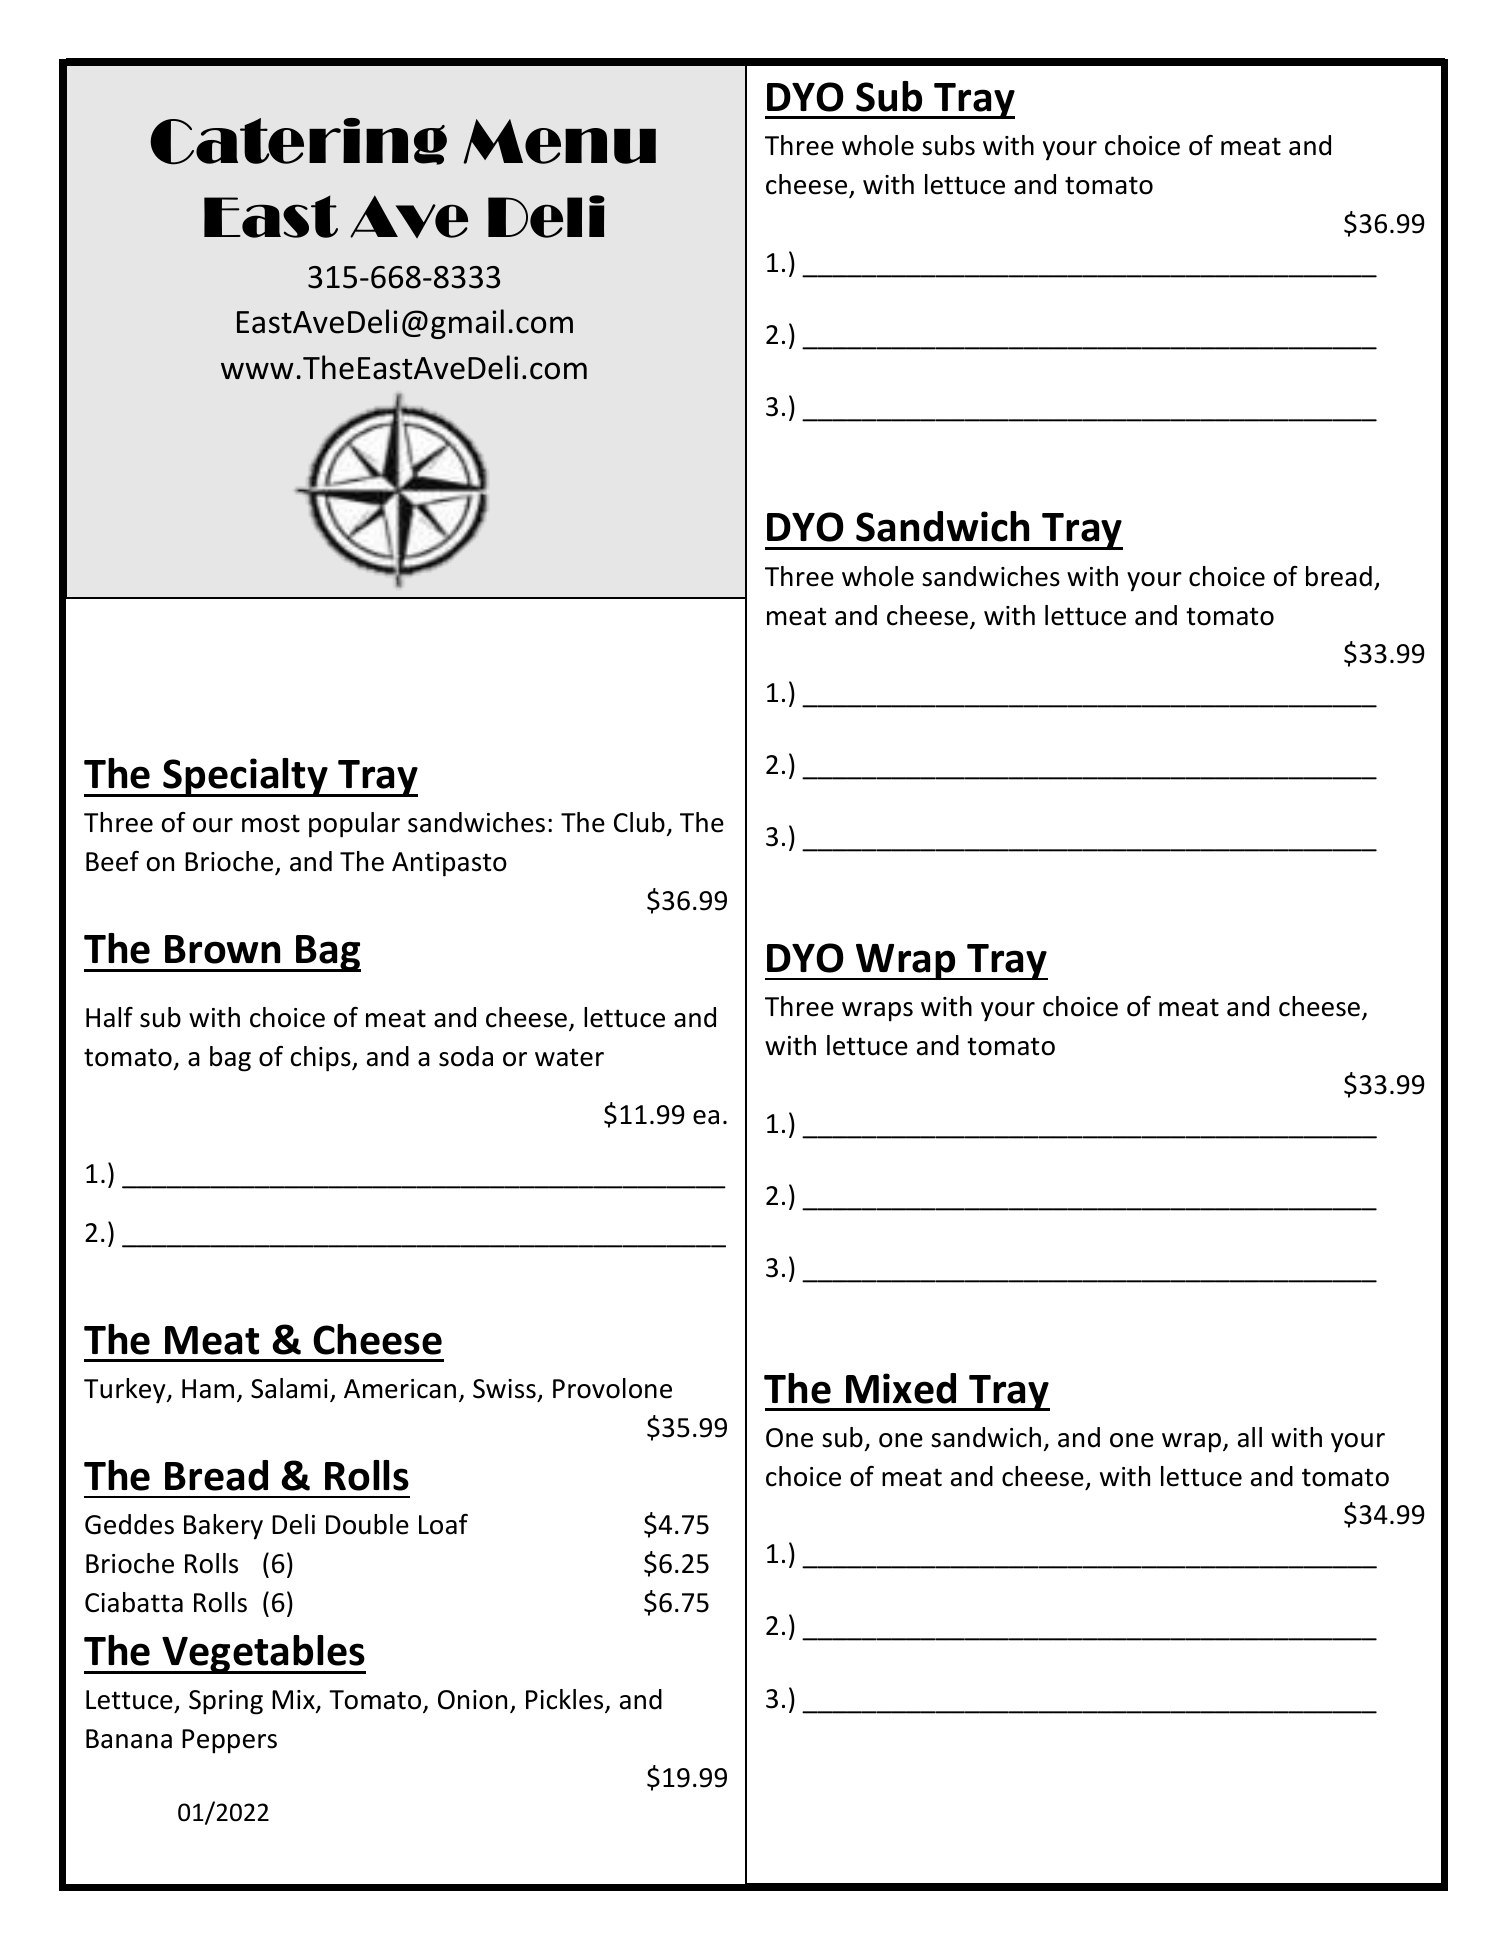  I want to click on Spring, so click(226, 1702).
